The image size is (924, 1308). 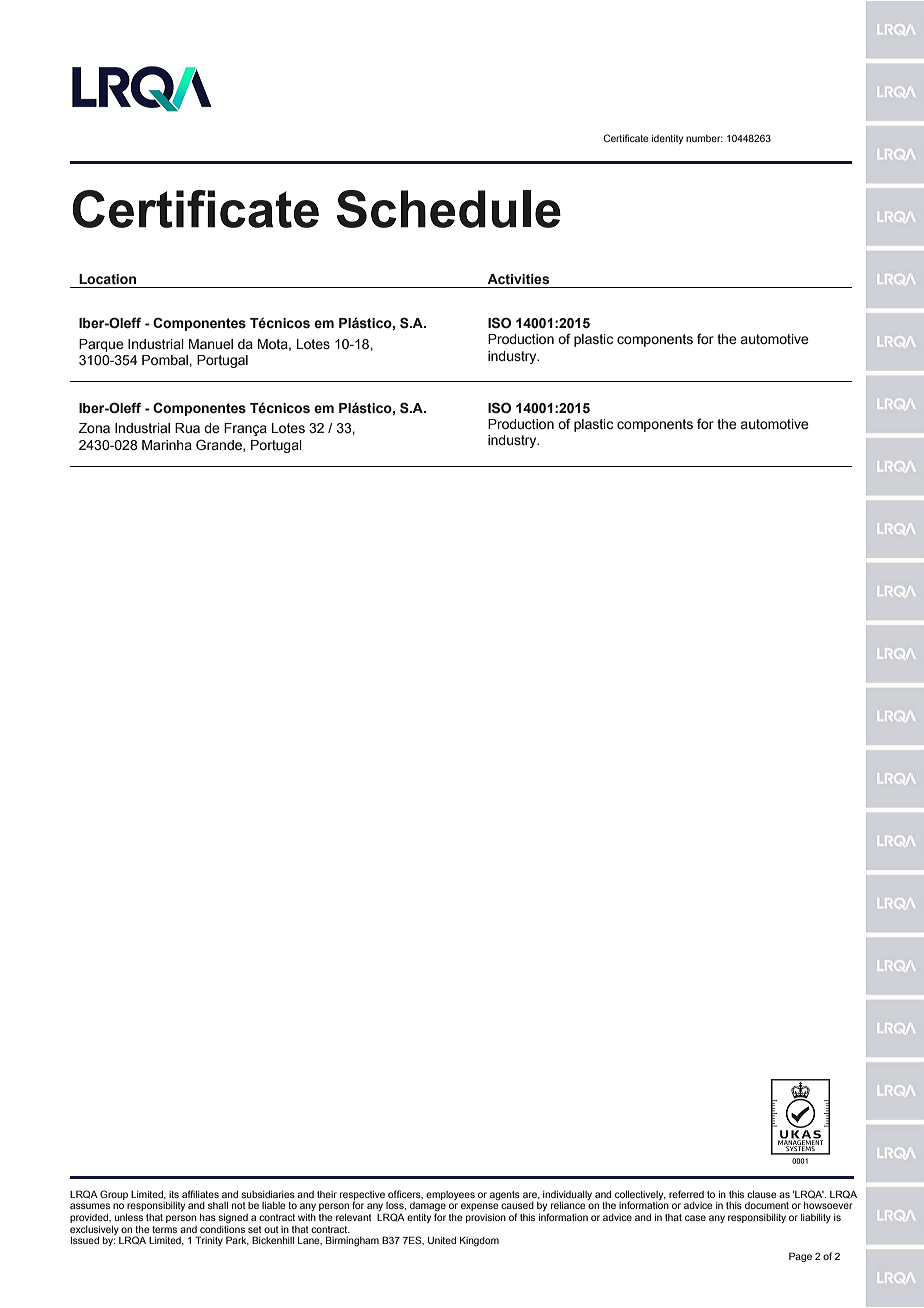 What do you see at coordinates (211, 344) in the document?
I see `Manuel` at bounding box center [211, 344].
